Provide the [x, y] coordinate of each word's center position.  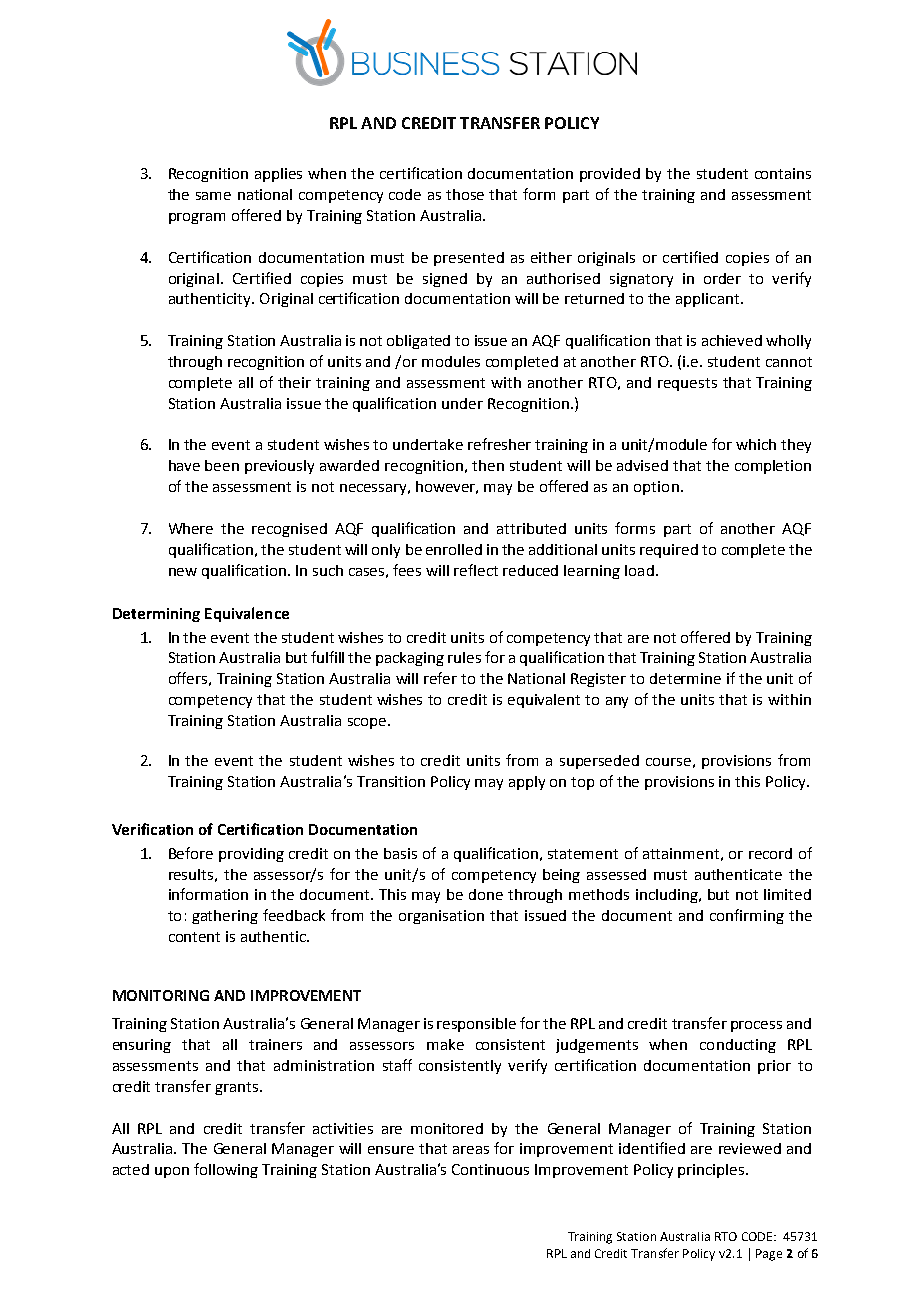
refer [440, 678]
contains [783, 173]
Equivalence [247, 614]
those [465, 194]
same [213, 196]
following [226, 1170]
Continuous [490, 1169]
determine [685, 678]
